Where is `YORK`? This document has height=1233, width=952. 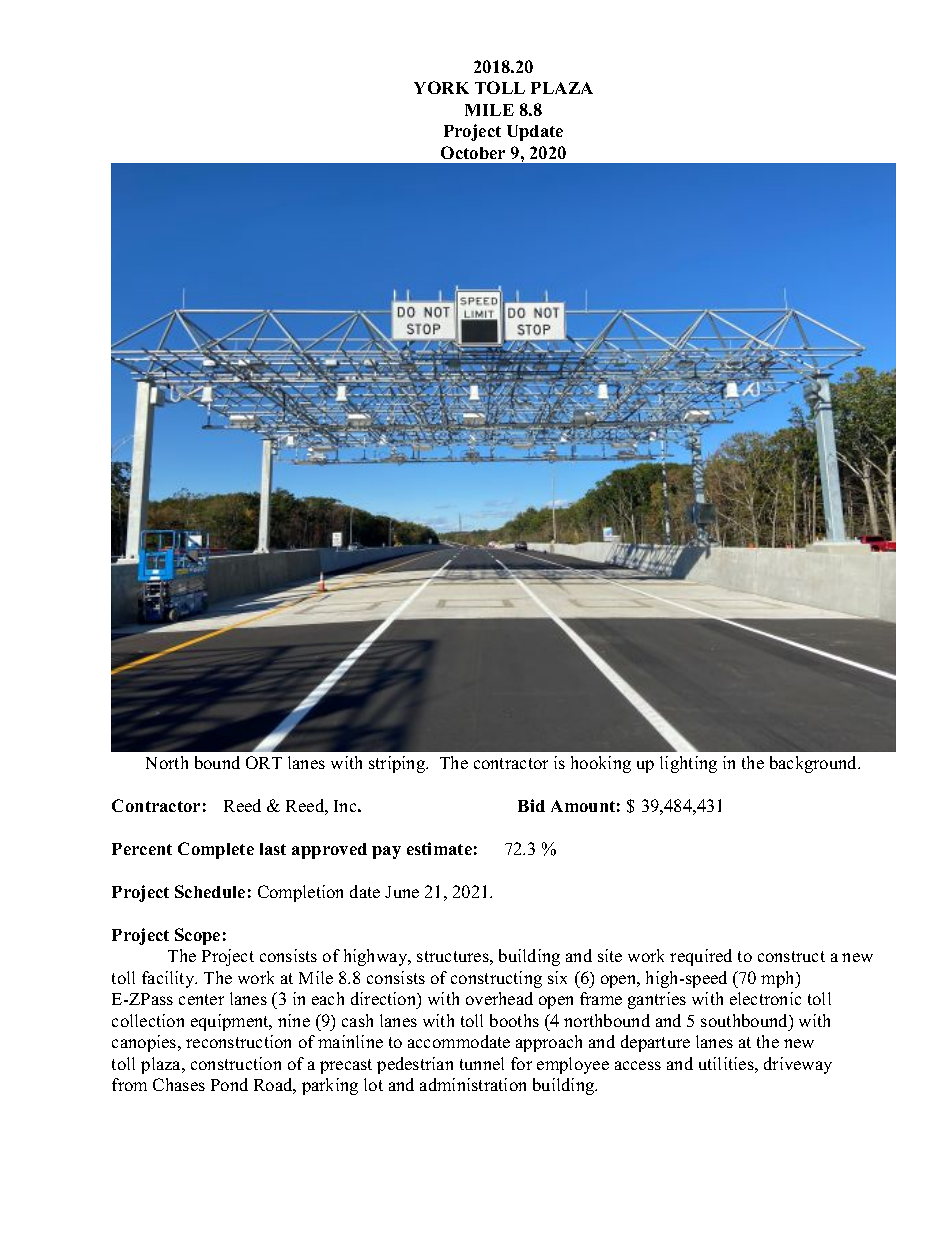
YORK is located at coordinates (441, 87).
